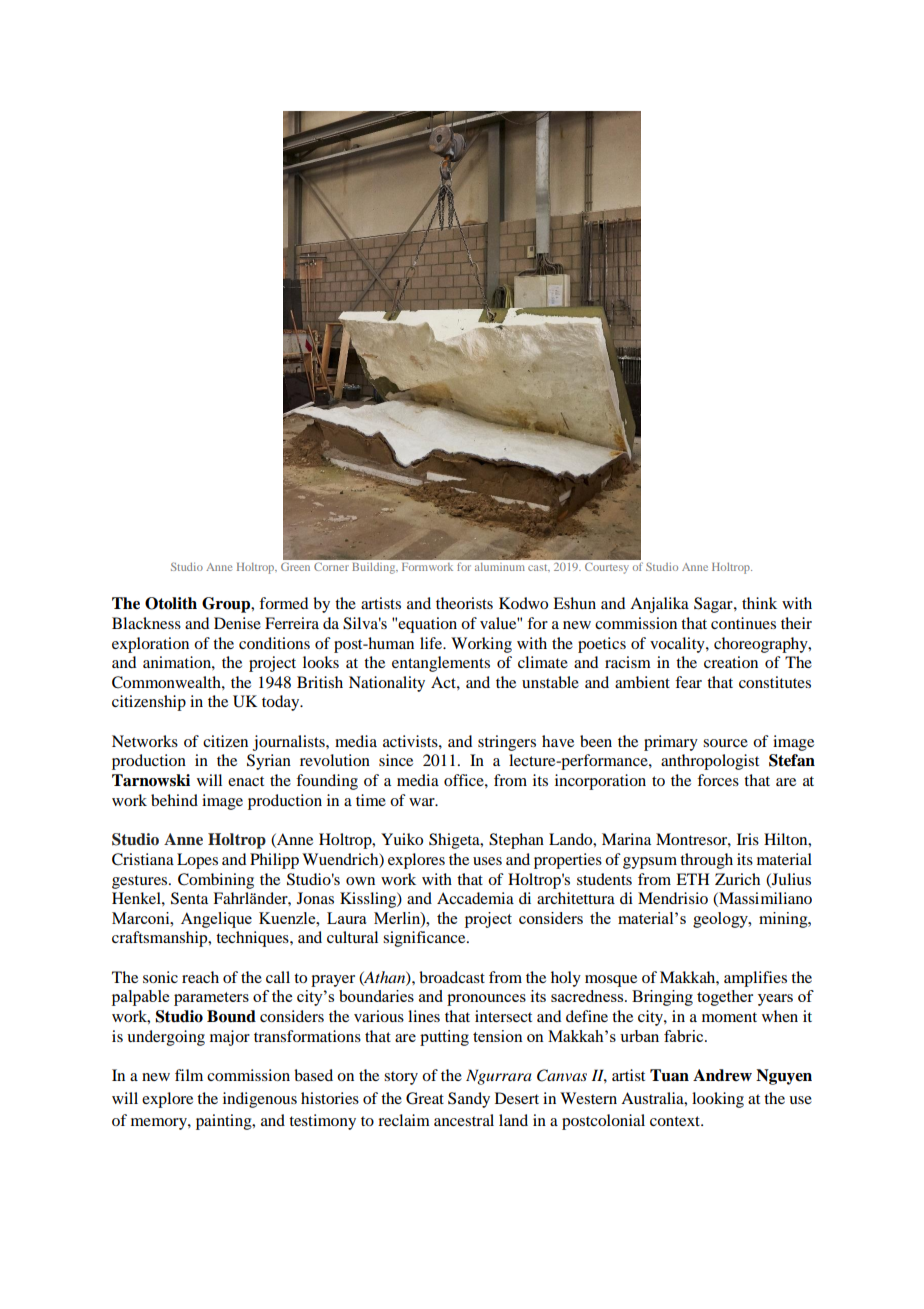 The height and width of the page is (1309, 924). What do you see at coordinates (706, 861) in the page?
I see `through` at bounding box center [706, 861].
